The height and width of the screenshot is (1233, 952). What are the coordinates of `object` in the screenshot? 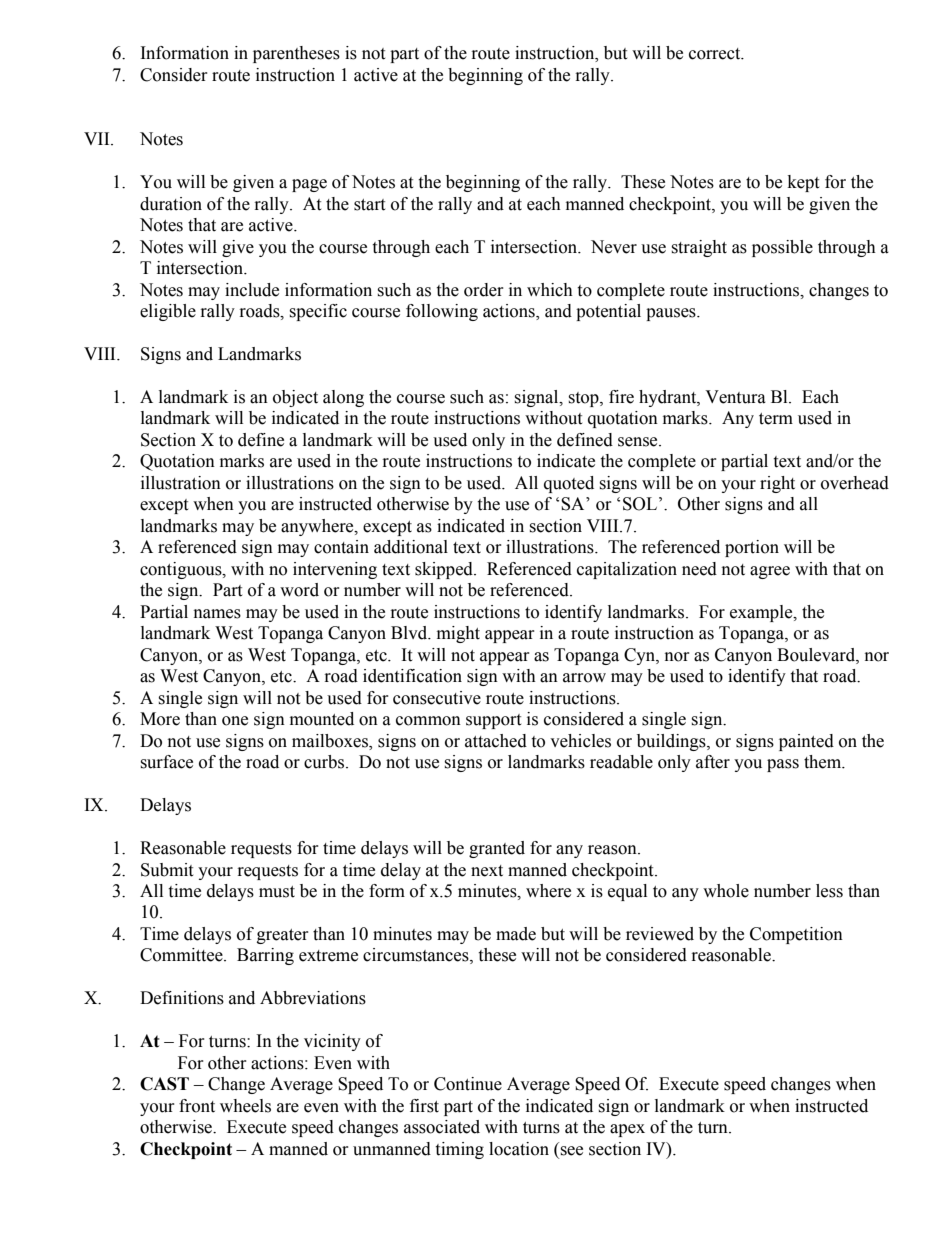 It's located at (295, 398).
